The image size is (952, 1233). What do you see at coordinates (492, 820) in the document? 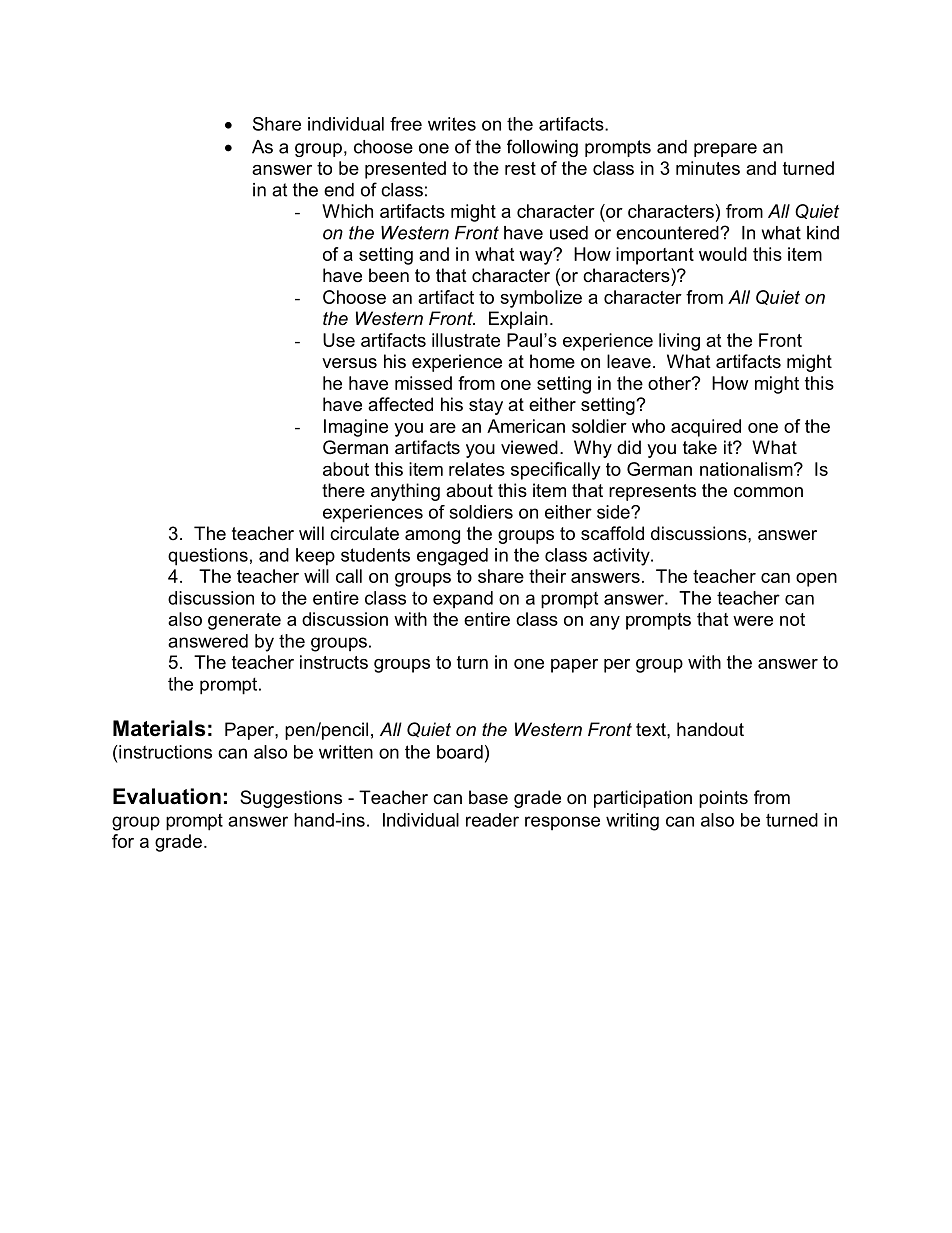
I see `reader` at bounding box center [492, 820].
